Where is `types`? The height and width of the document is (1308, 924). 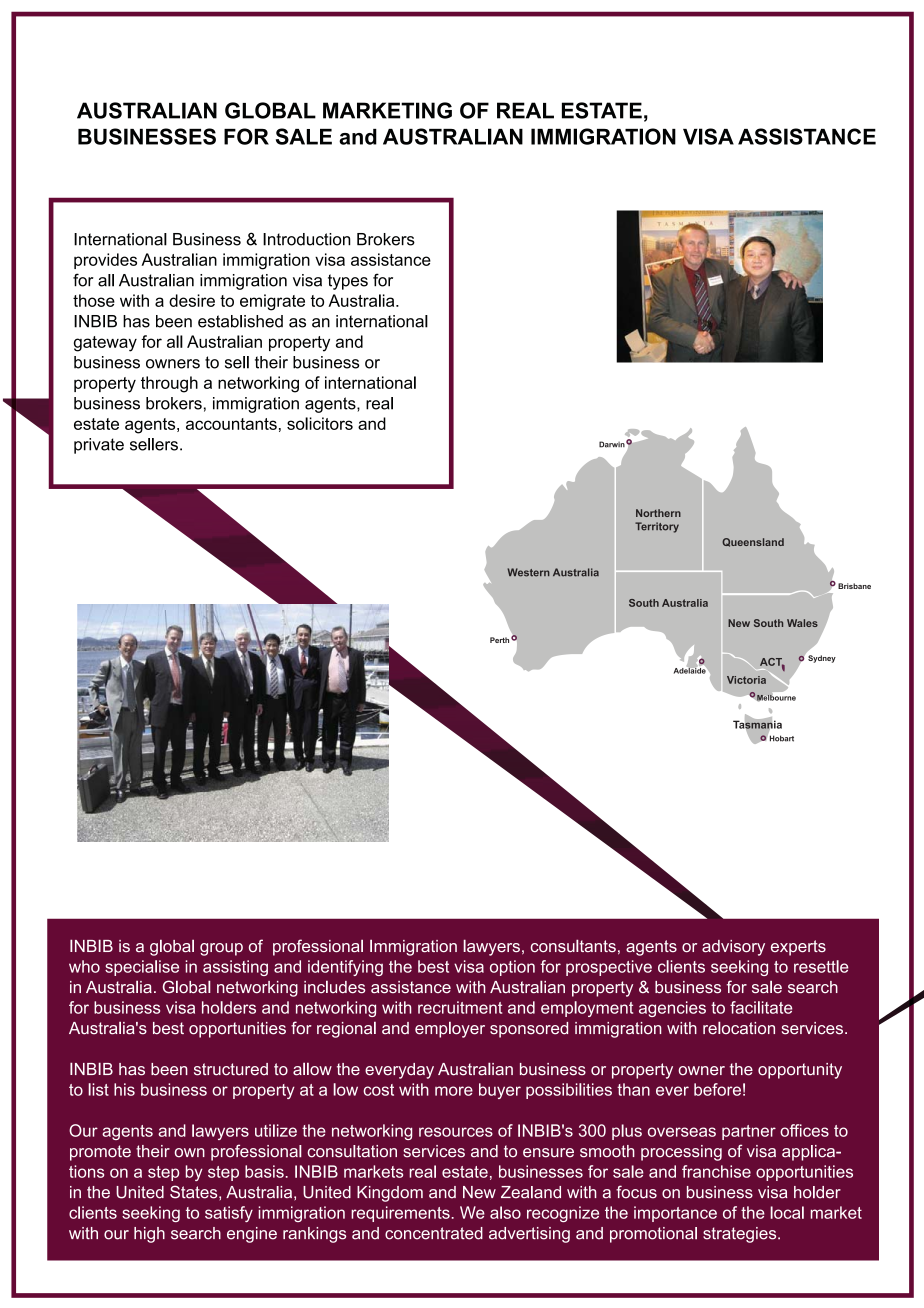 types is located at coordinates (348, 282).
